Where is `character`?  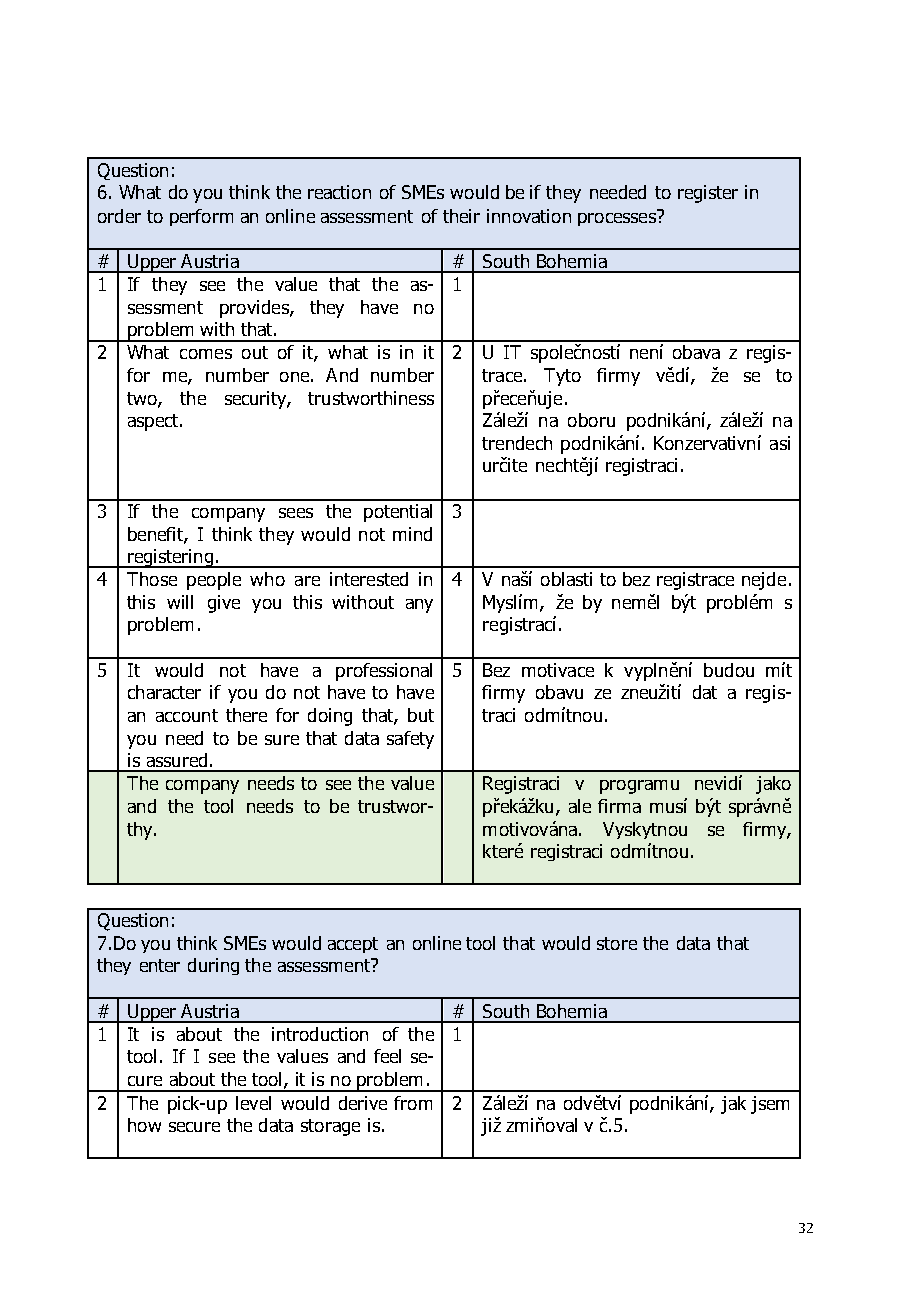 character is located at coordinates (164, 692).
